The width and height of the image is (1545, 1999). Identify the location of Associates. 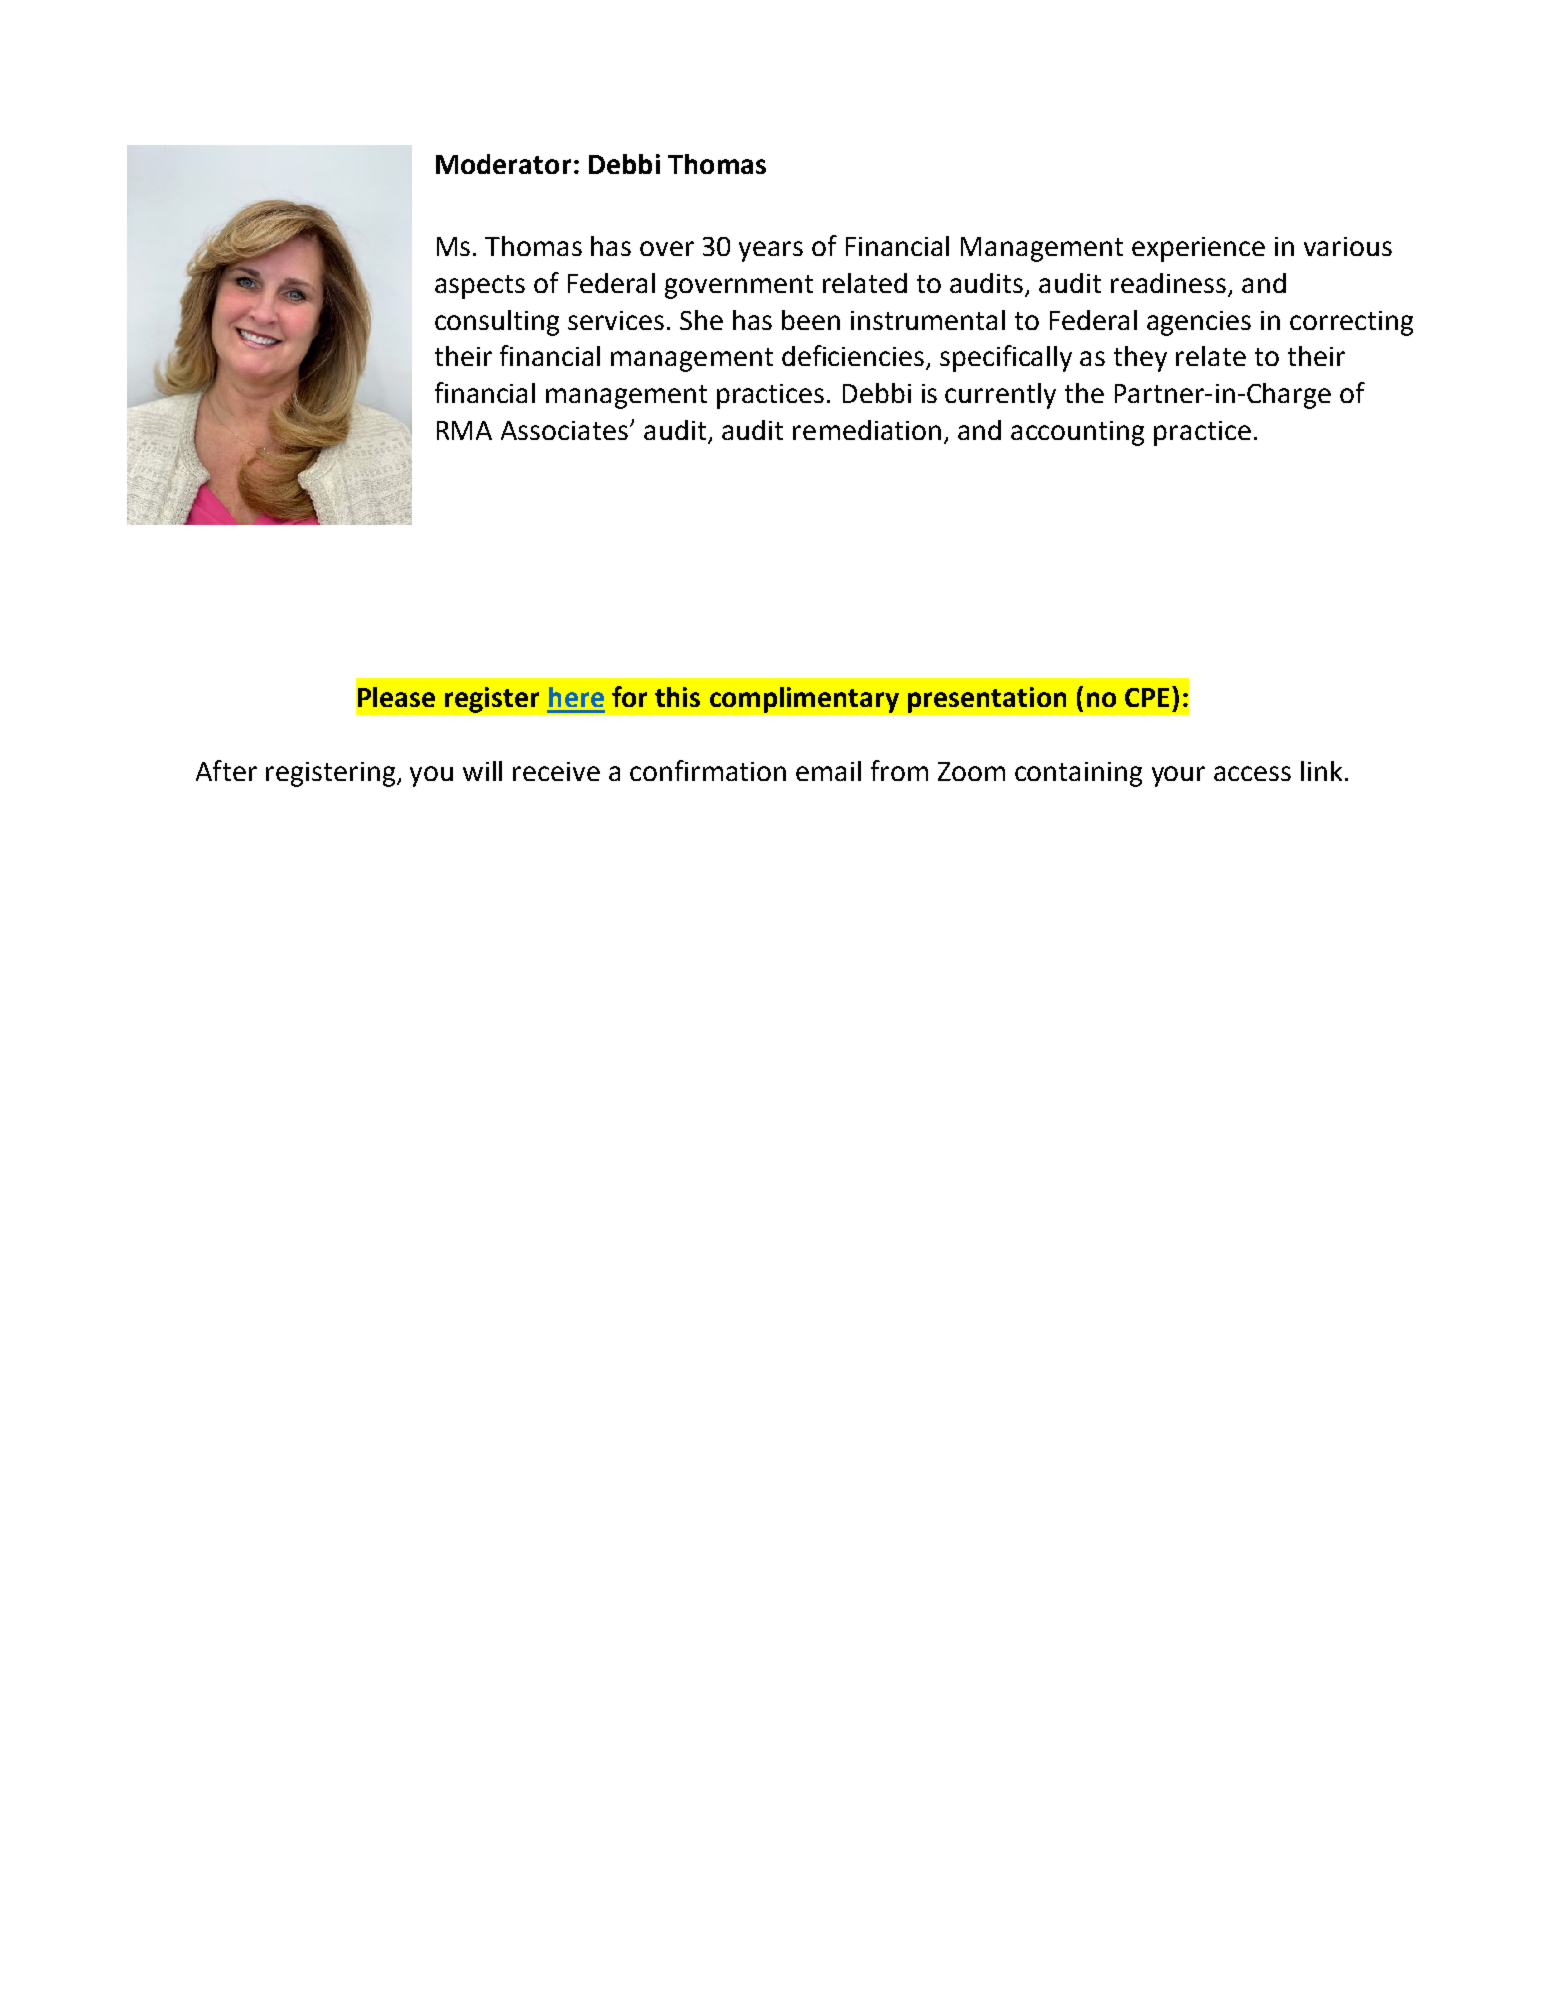
(566, 430).
